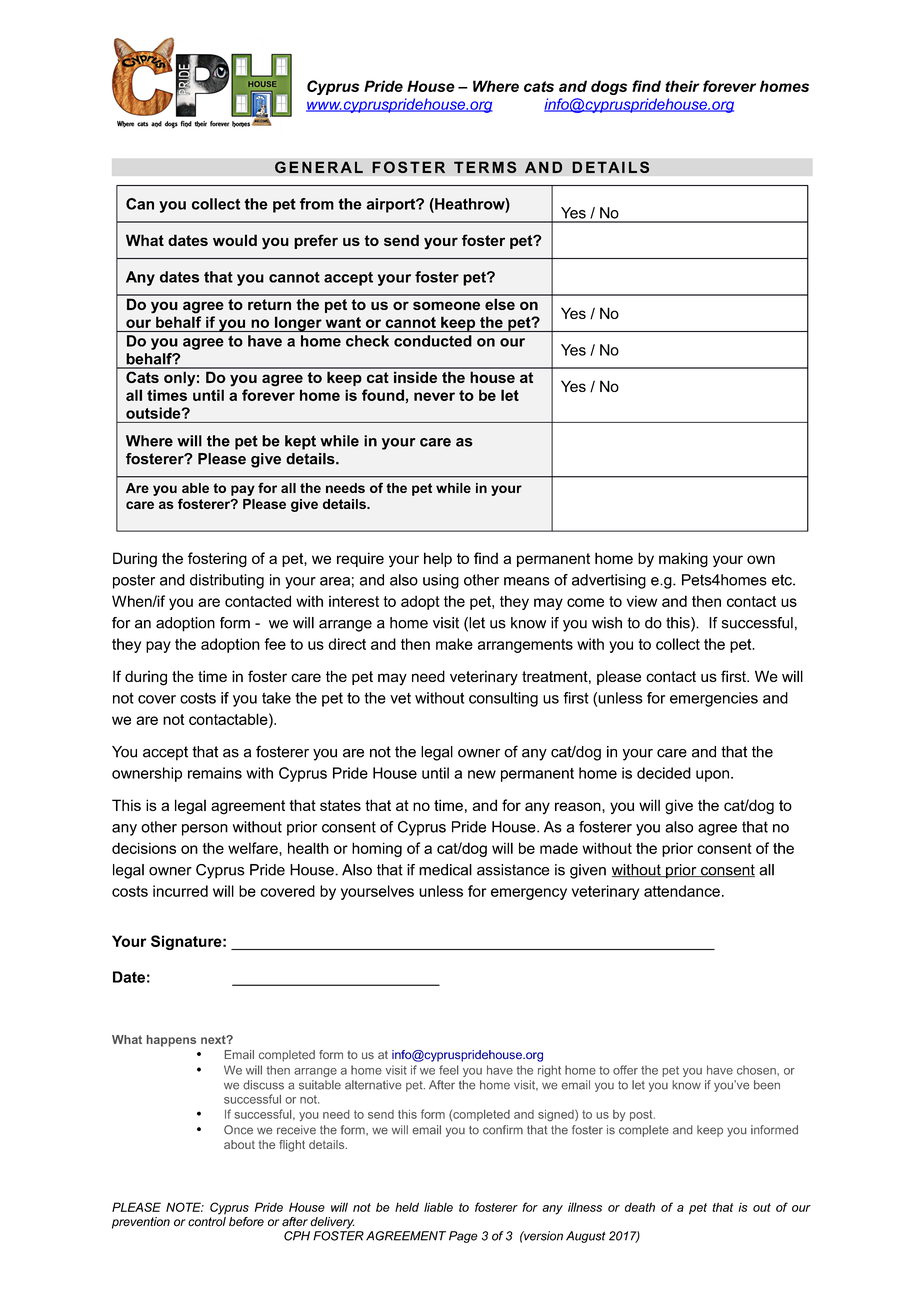 This screenshot has width=924, height=1308. What do you see at coordinates (682, 891) in the screenshot?
I see `attendance` at bounding box center [682, 891].
